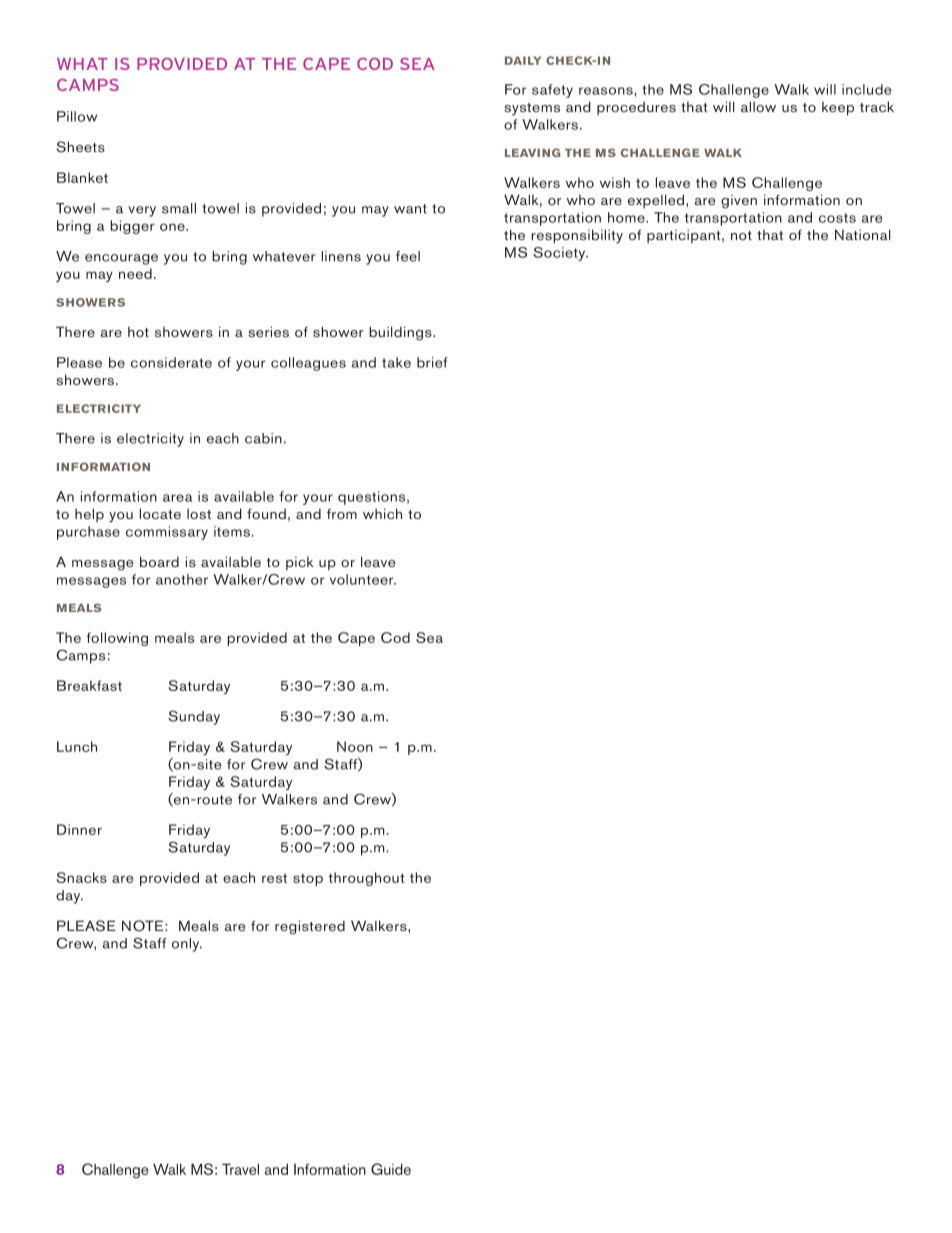 The width and height of the document is (952, 1233). Describe the element at coordinates (532, 109) in the document. I see `systems` at that location.
